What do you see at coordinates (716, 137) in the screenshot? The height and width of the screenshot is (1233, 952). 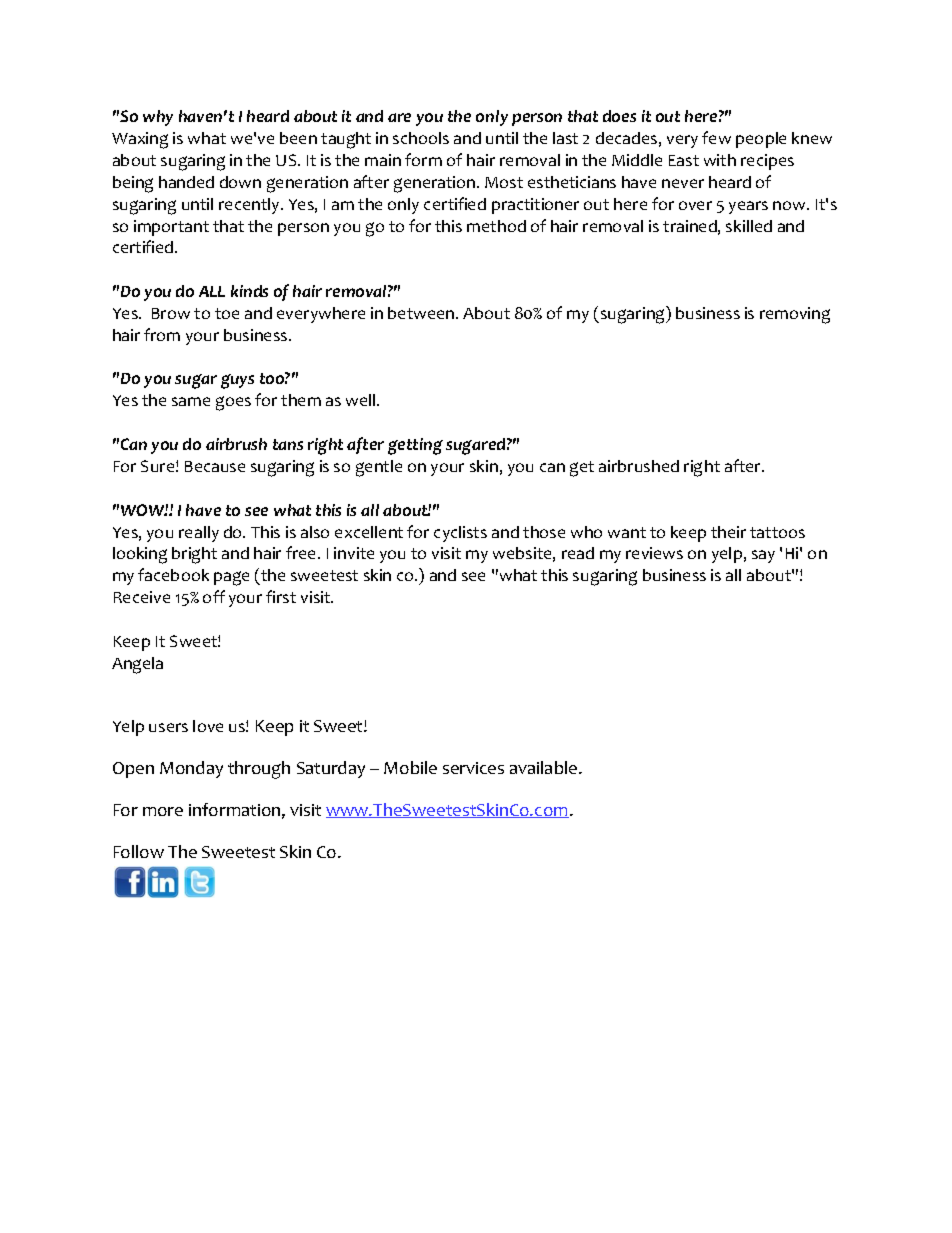 I see `few` at bounding box center [716, 137].
